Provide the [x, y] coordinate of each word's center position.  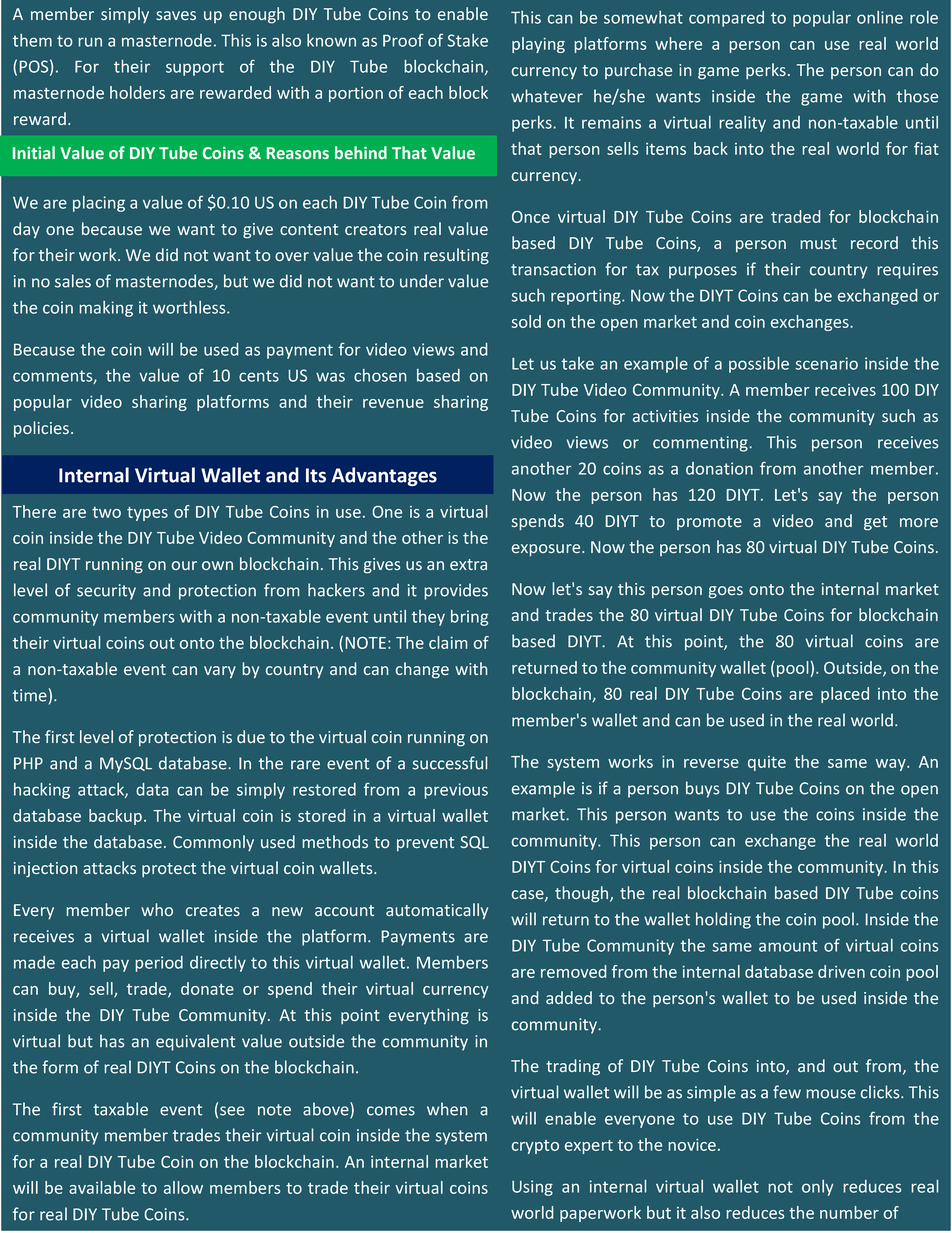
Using [532, 1188]
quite [767, 763]
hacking [42, 791]
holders [137, 92]
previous [456, 791]
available [102, 1187]
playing [538, 45]
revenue [393, 403]
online [880, 17]
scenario [827, 363]
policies [41, 429]
